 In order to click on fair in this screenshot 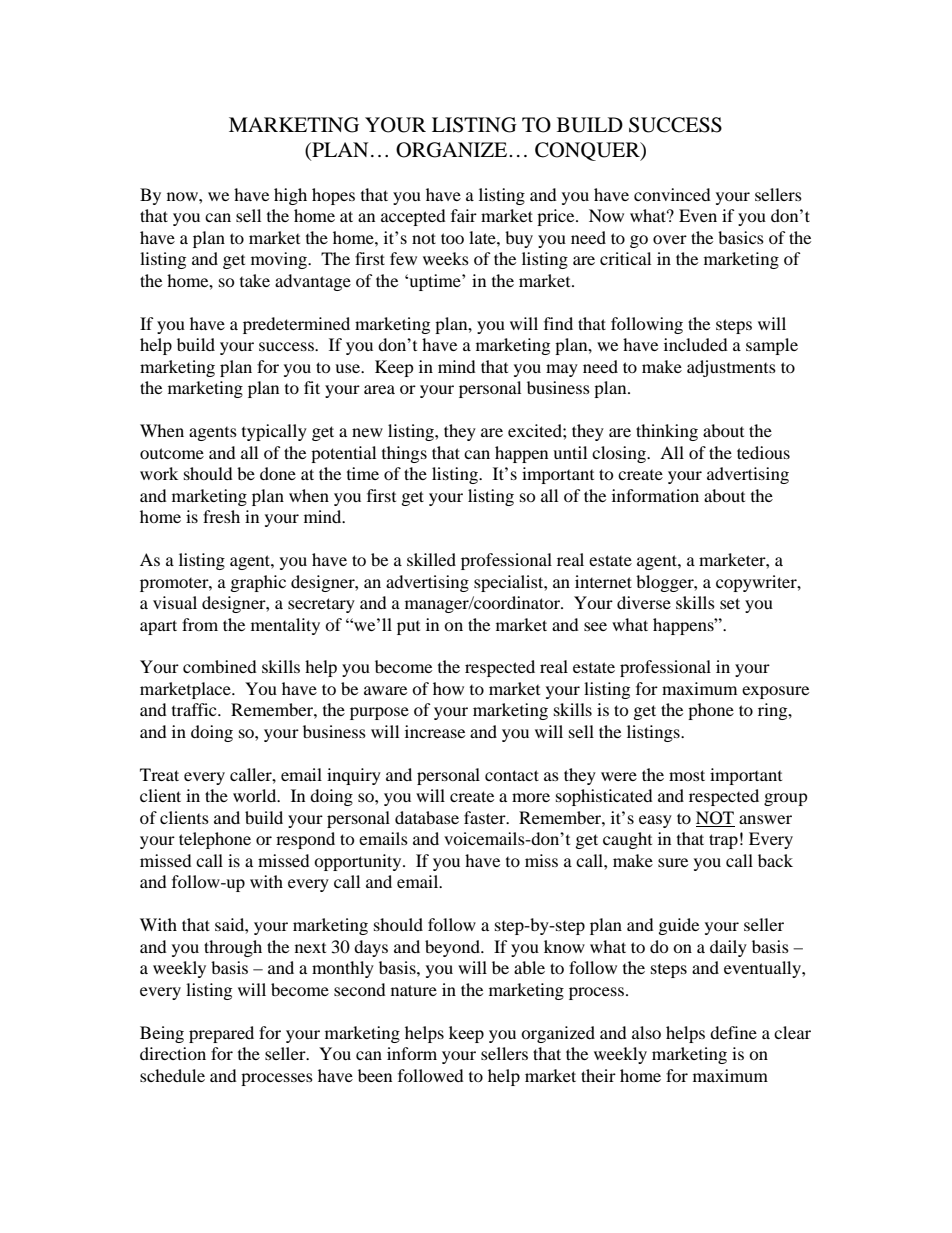, I will do `click(464, 215)`.
